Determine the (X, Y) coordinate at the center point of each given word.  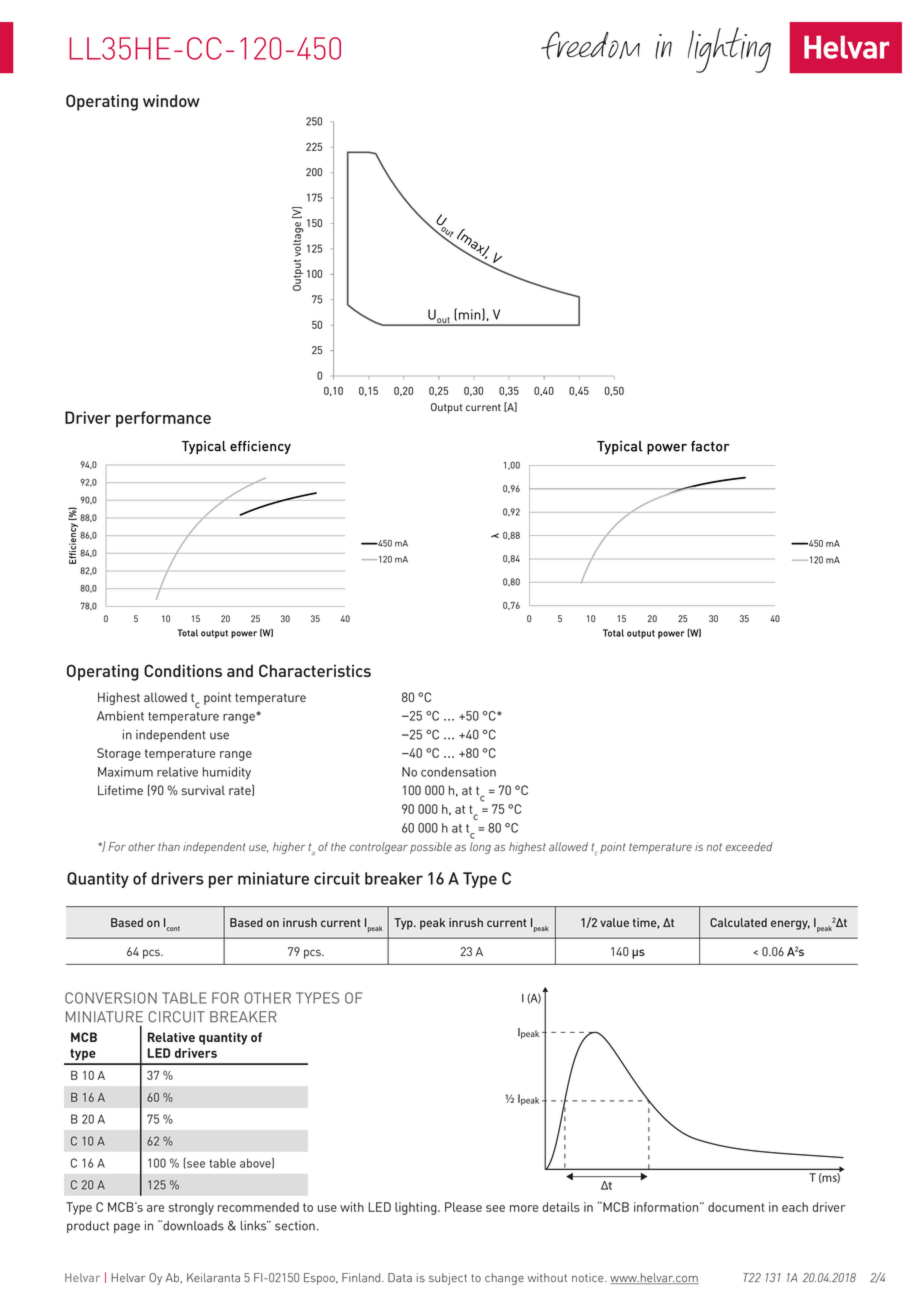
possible (431, 848)
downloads (192, 1225)
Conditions (183, 670)
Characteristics (315, 670)
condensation (458, 772)
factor (710, 446)
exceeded (749, 846)
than (169, 846)
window (171, 100)
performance (163, 419)
